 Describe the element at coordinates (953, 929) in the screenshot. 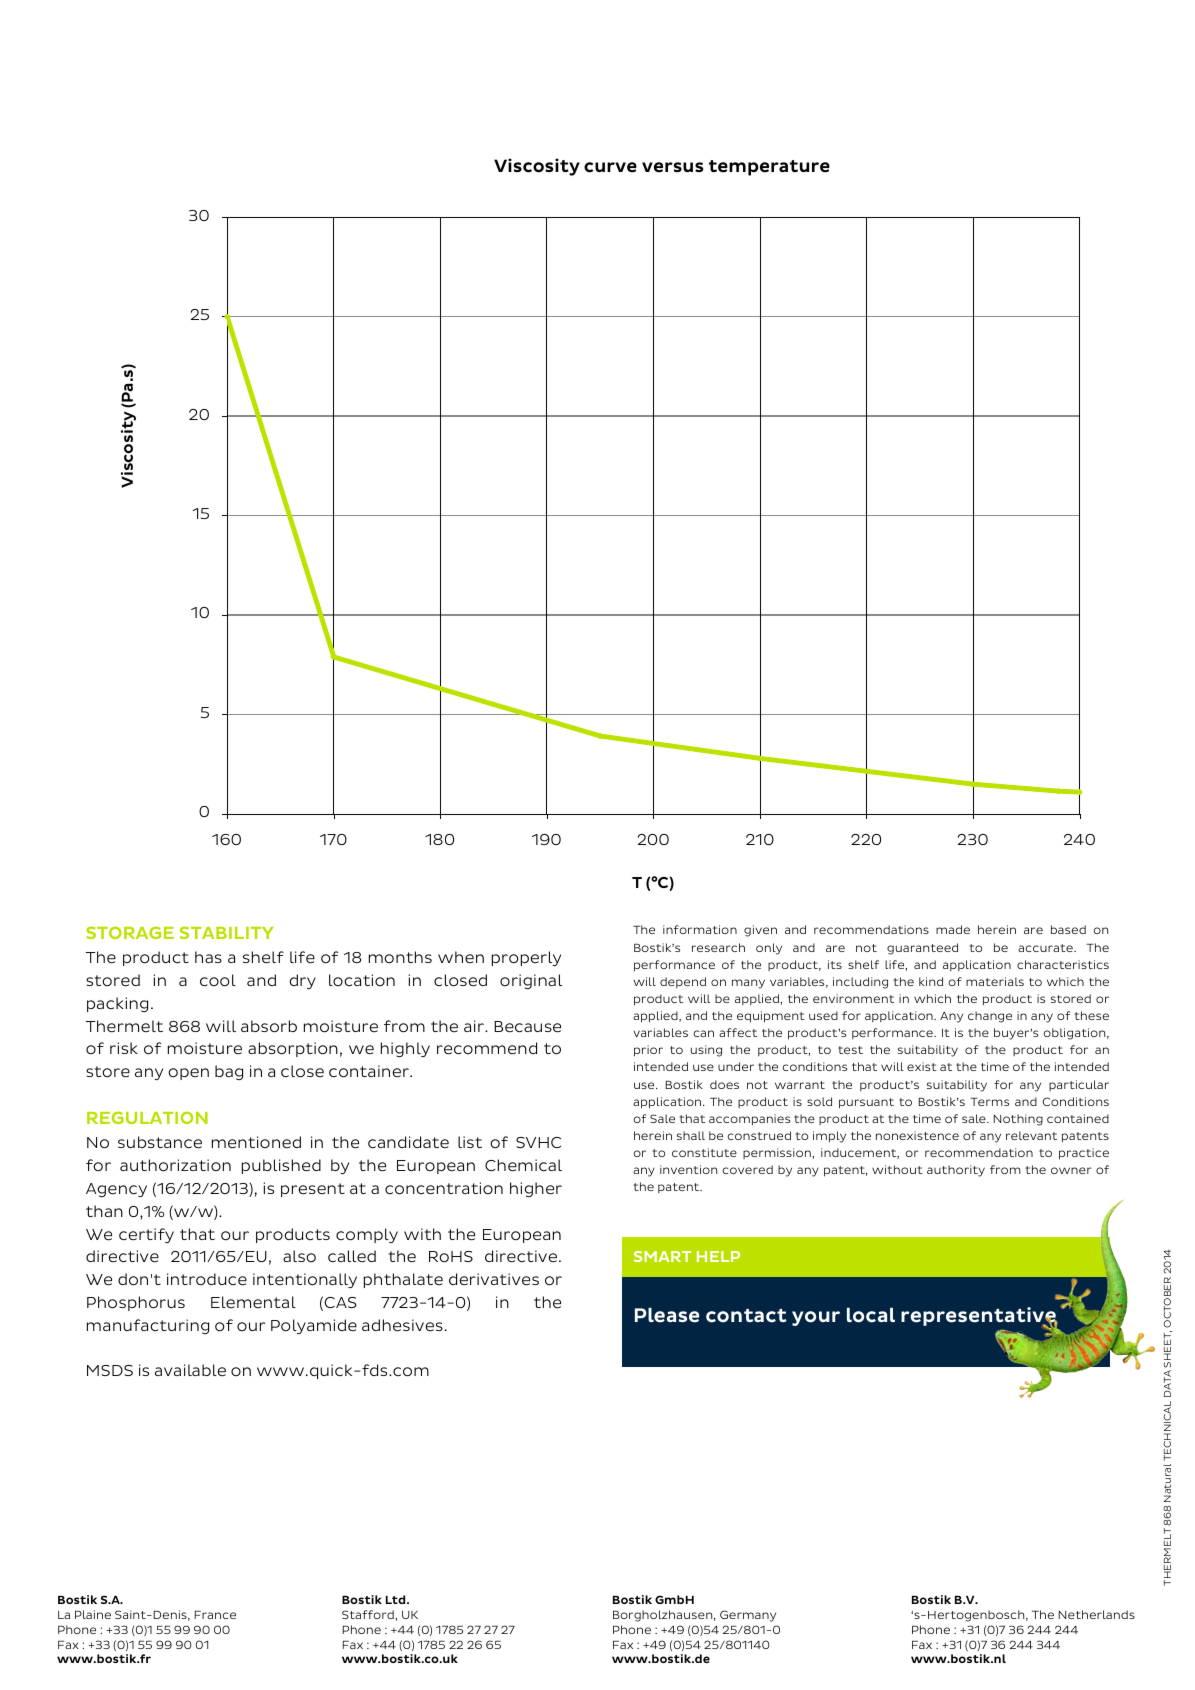

I see `made` at that location.
